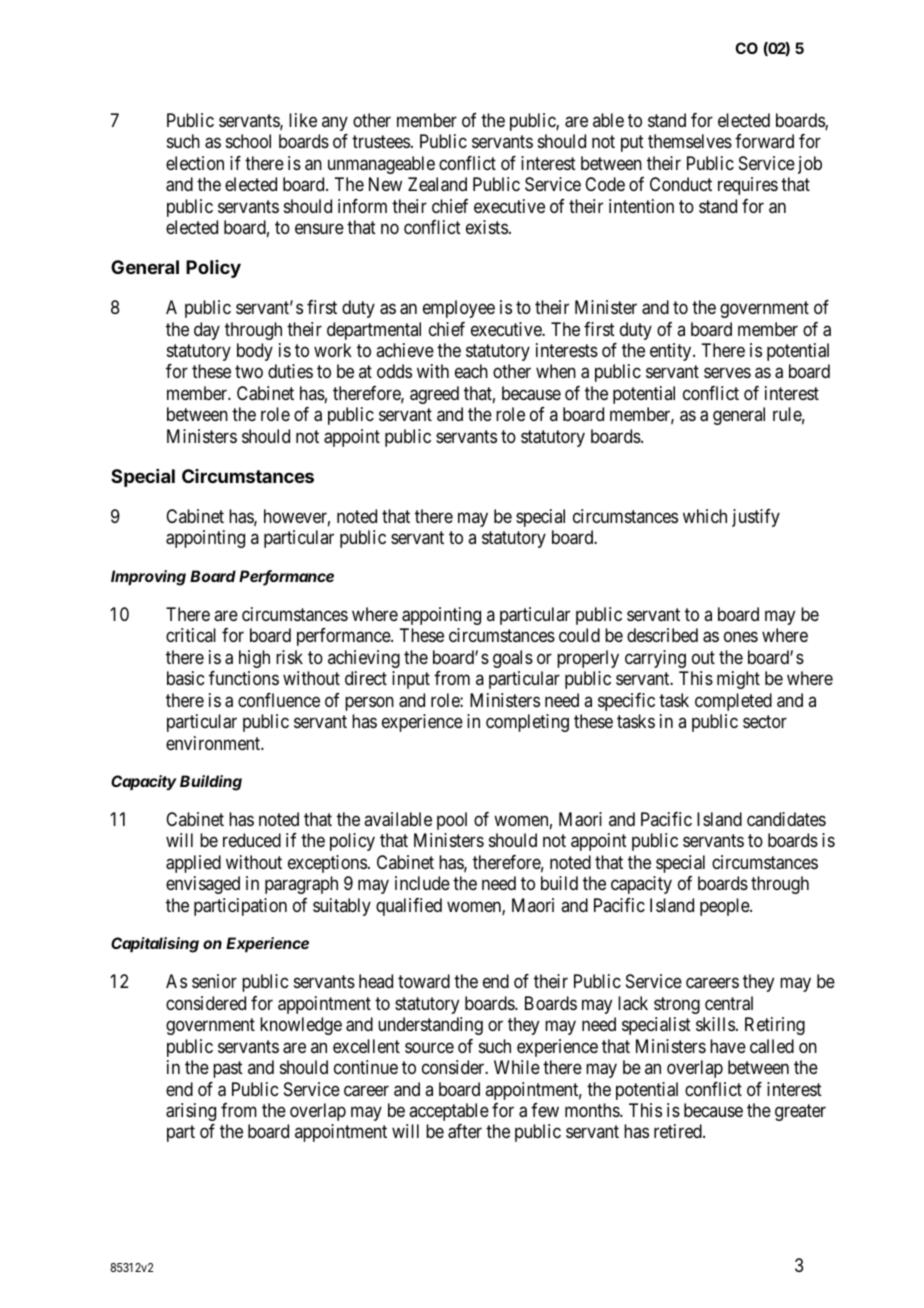 The height and width of the screenshot is (1308, 924). Describe the element at coordinates (725, 907) in the screenshot. I see `people` at that location.
